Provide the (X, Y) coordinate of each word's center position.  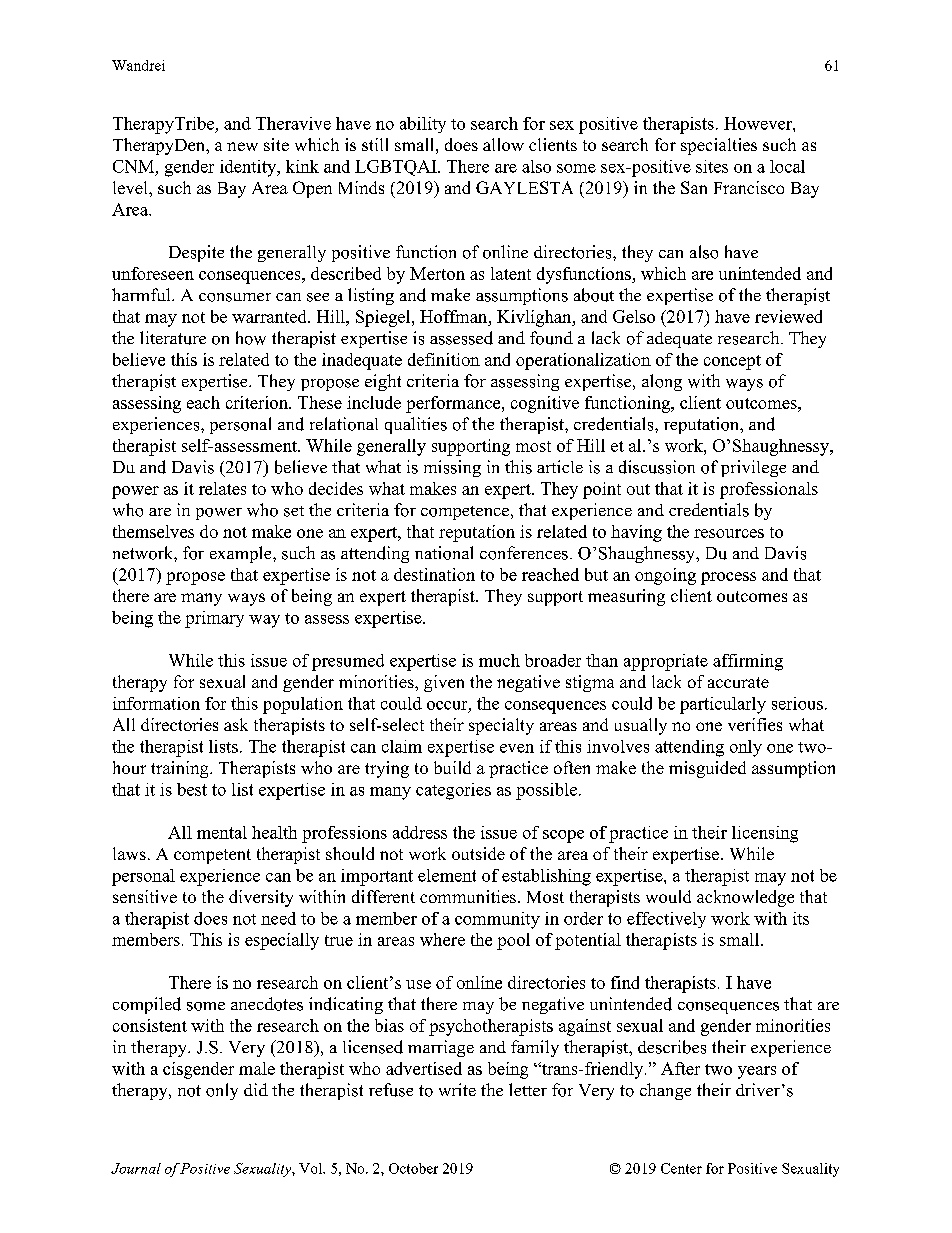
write (457, 1089)
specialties (719, 146)
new (242, 146)
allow (503, 144)
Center (681, 1168)
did (256, 1089)
